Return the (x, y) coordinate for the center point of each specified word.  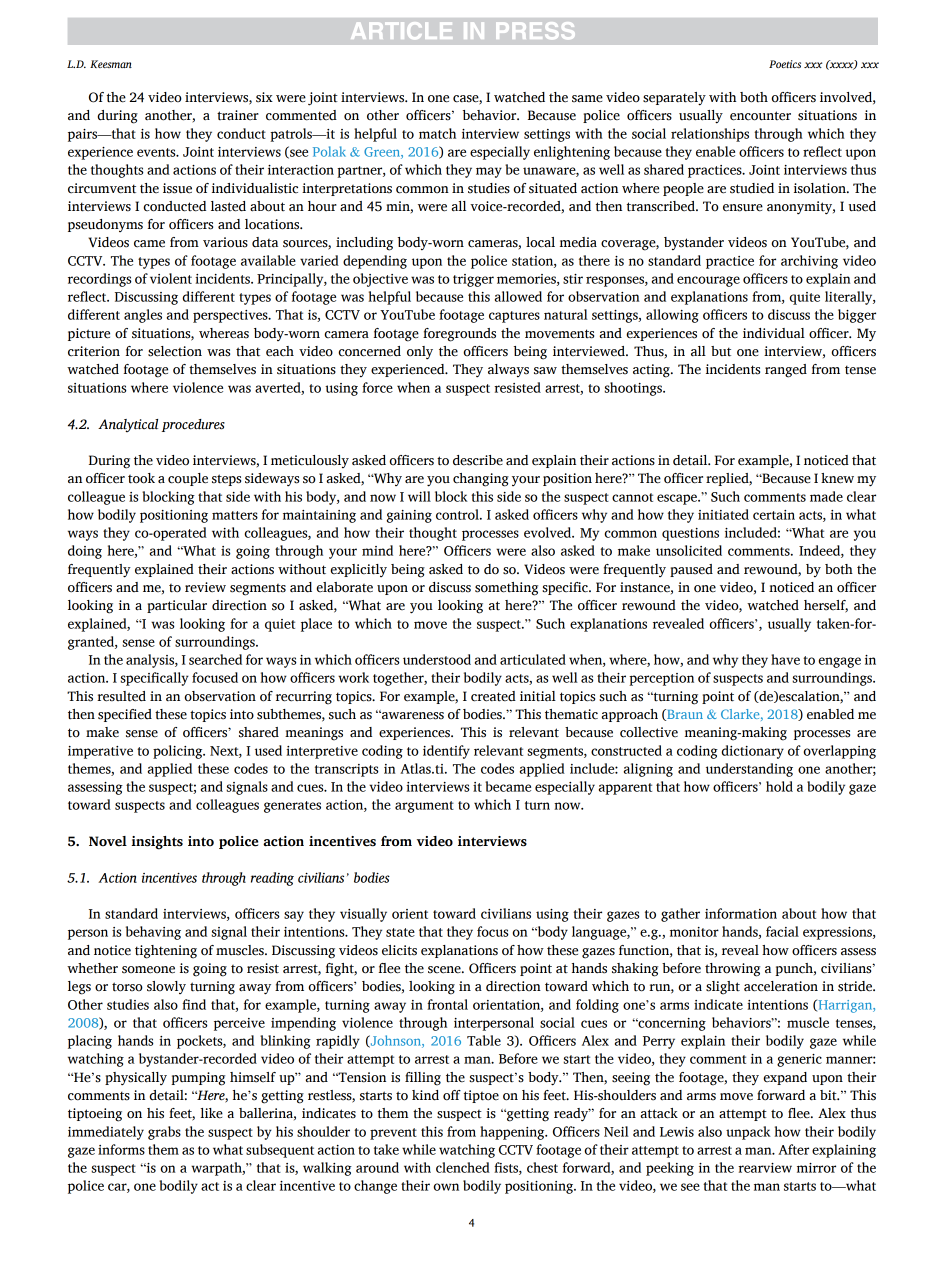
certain (774, 515)
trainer (238, 115)
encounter (760, 116)
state (400, 932)
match (437, 133)
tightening (166, 952)
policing (179, 752)
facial (782, 931)
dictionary (752, 752)
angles (143, 316)
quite (804, 298)
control (458, 514)
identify (446, 752)
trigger (473, 280)
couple (188, 479)
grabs (164, 1133)
